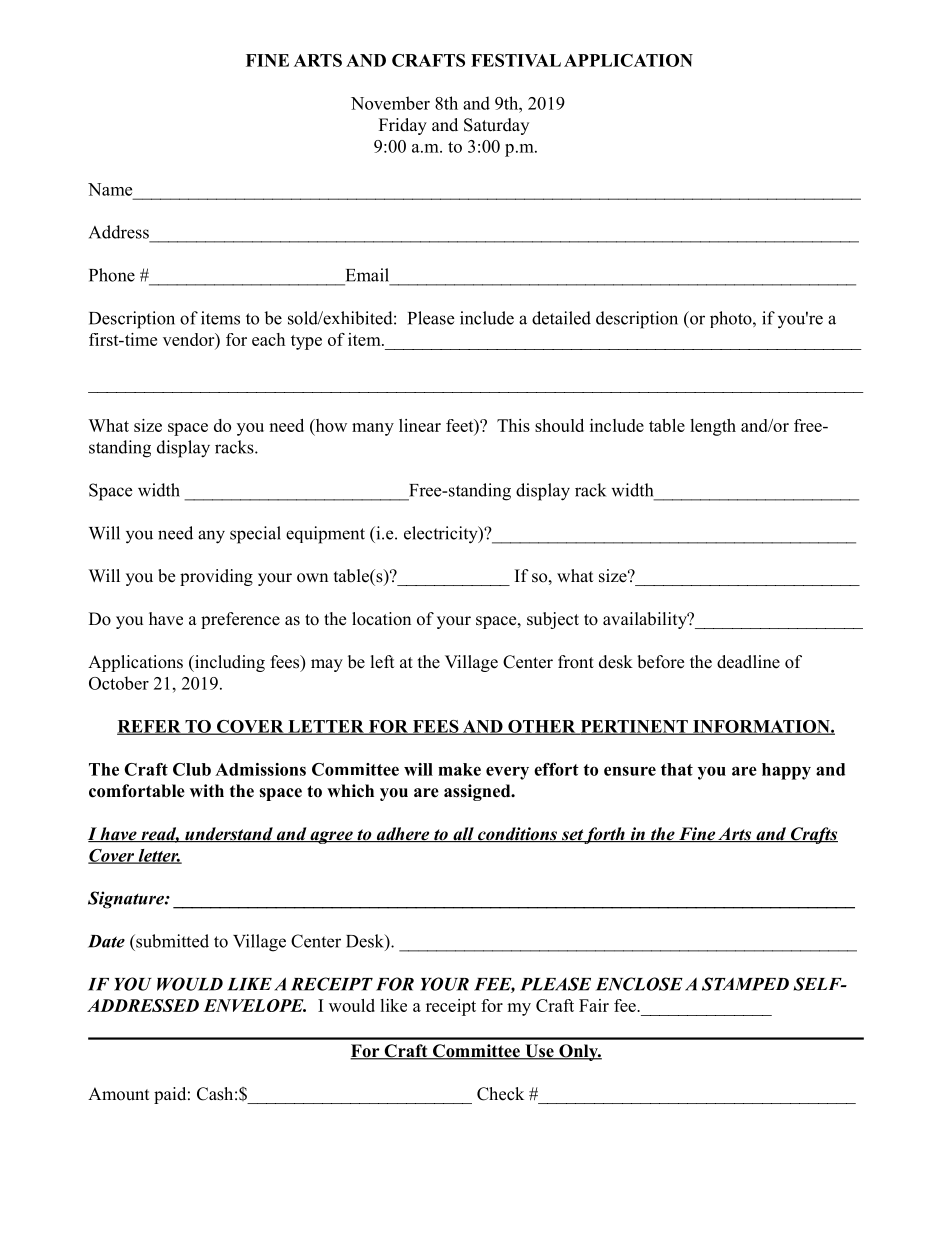  I want to click on deadline, so click(748, 662).
